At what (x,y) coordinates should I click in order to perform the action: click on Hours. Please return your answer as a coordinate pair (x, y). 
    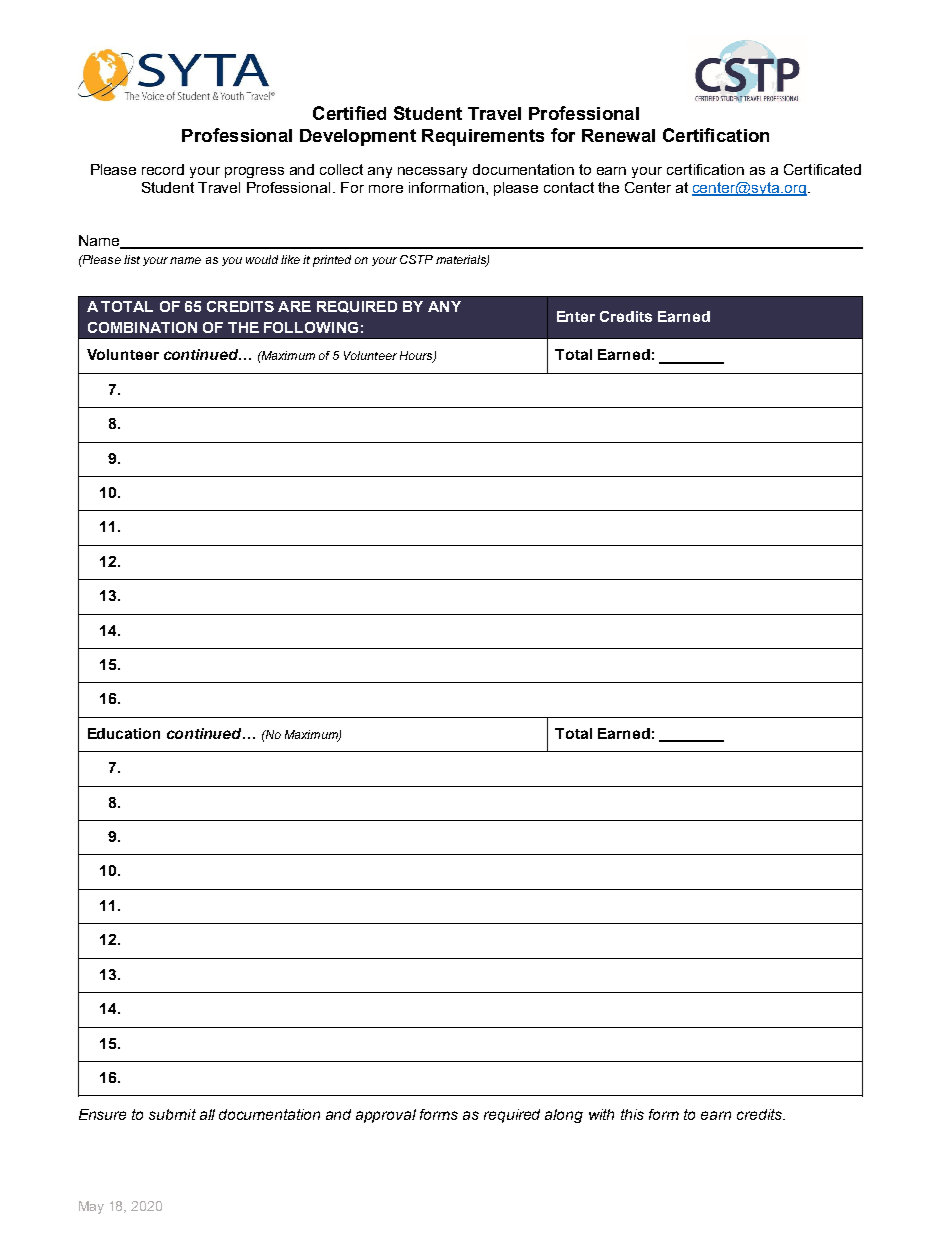
    Looking at the image, I should click on (417, 357).
